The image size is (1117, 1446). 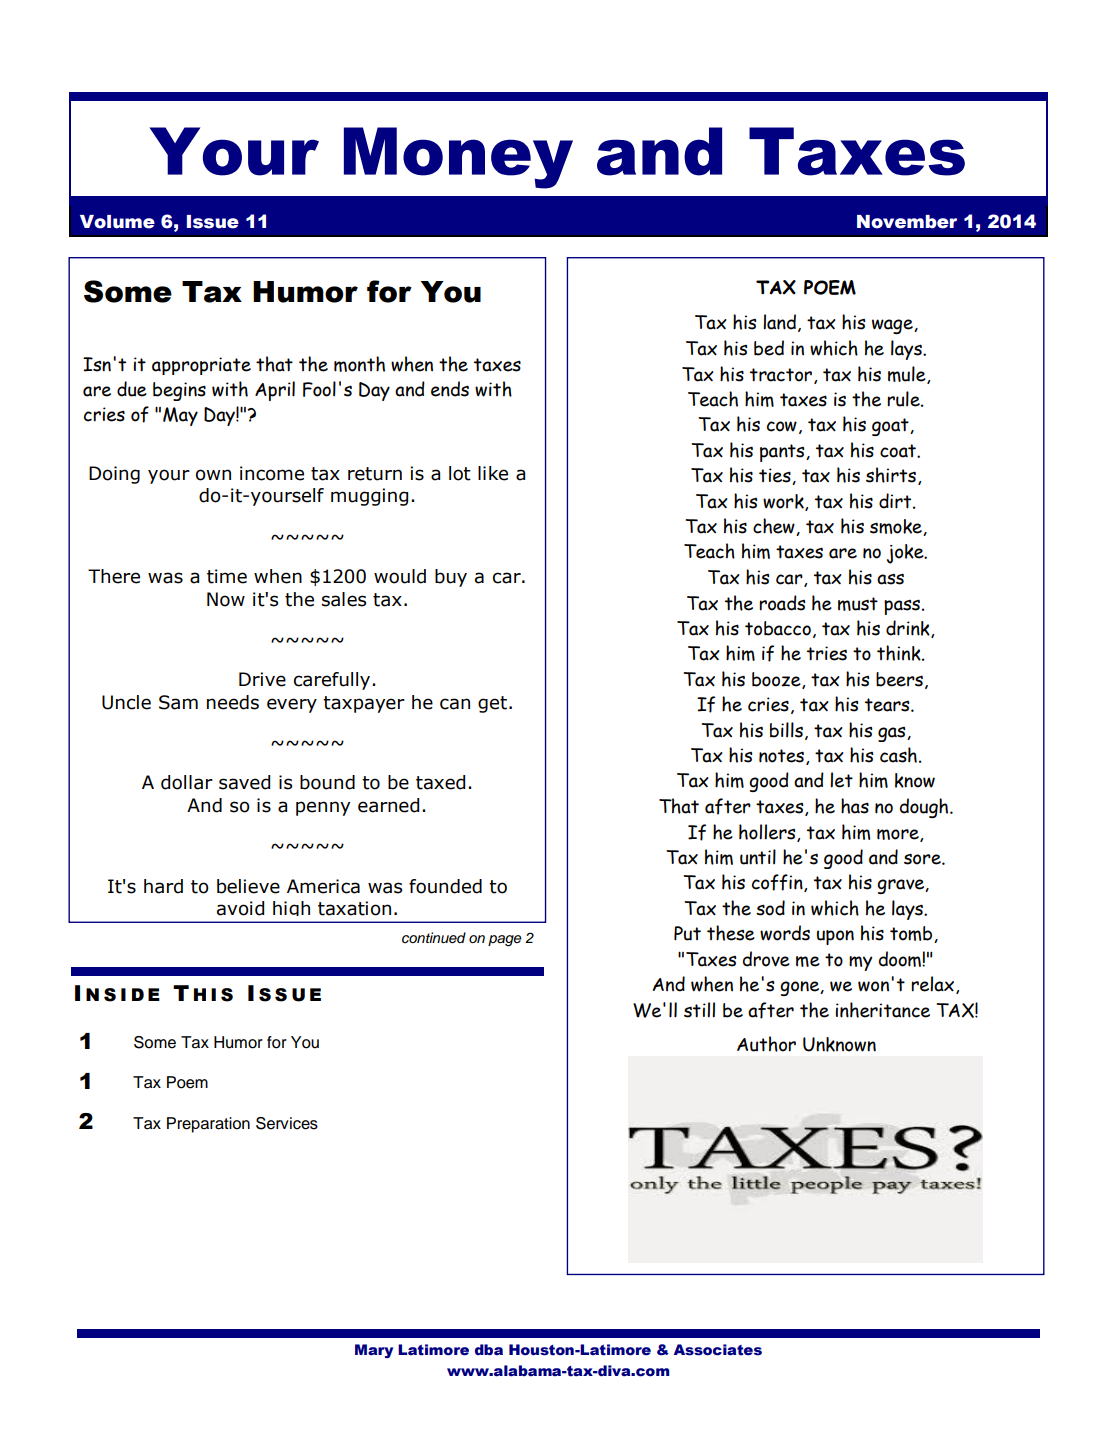 What do you see at coordinates (374, 1351) in the screenshot?
I see `Mary` at bounding box center [374, 1351].
